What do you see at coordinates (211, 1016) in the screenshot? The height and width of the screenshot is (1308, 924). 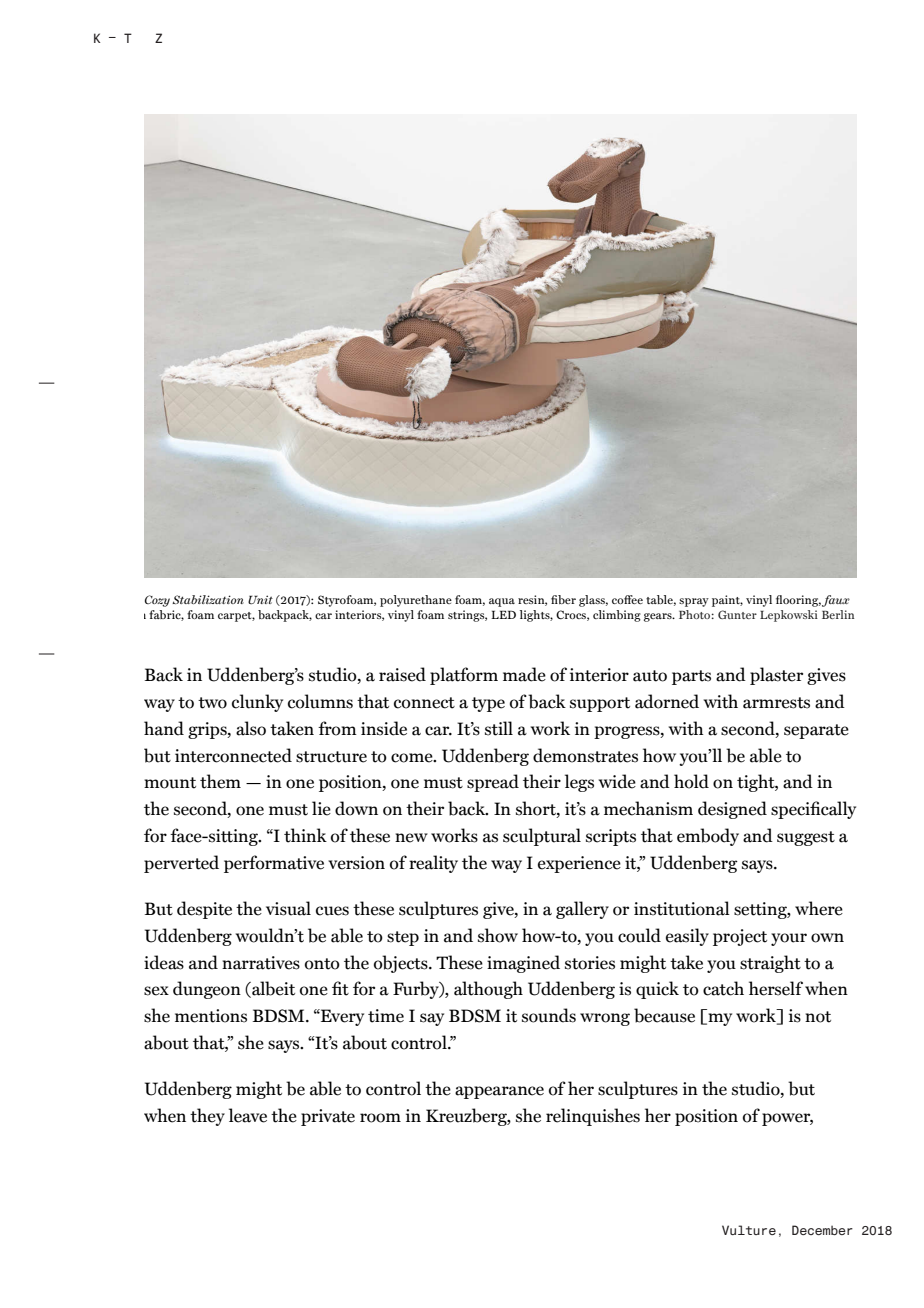 I see `mentions` at bounding box center [211, 1016].
